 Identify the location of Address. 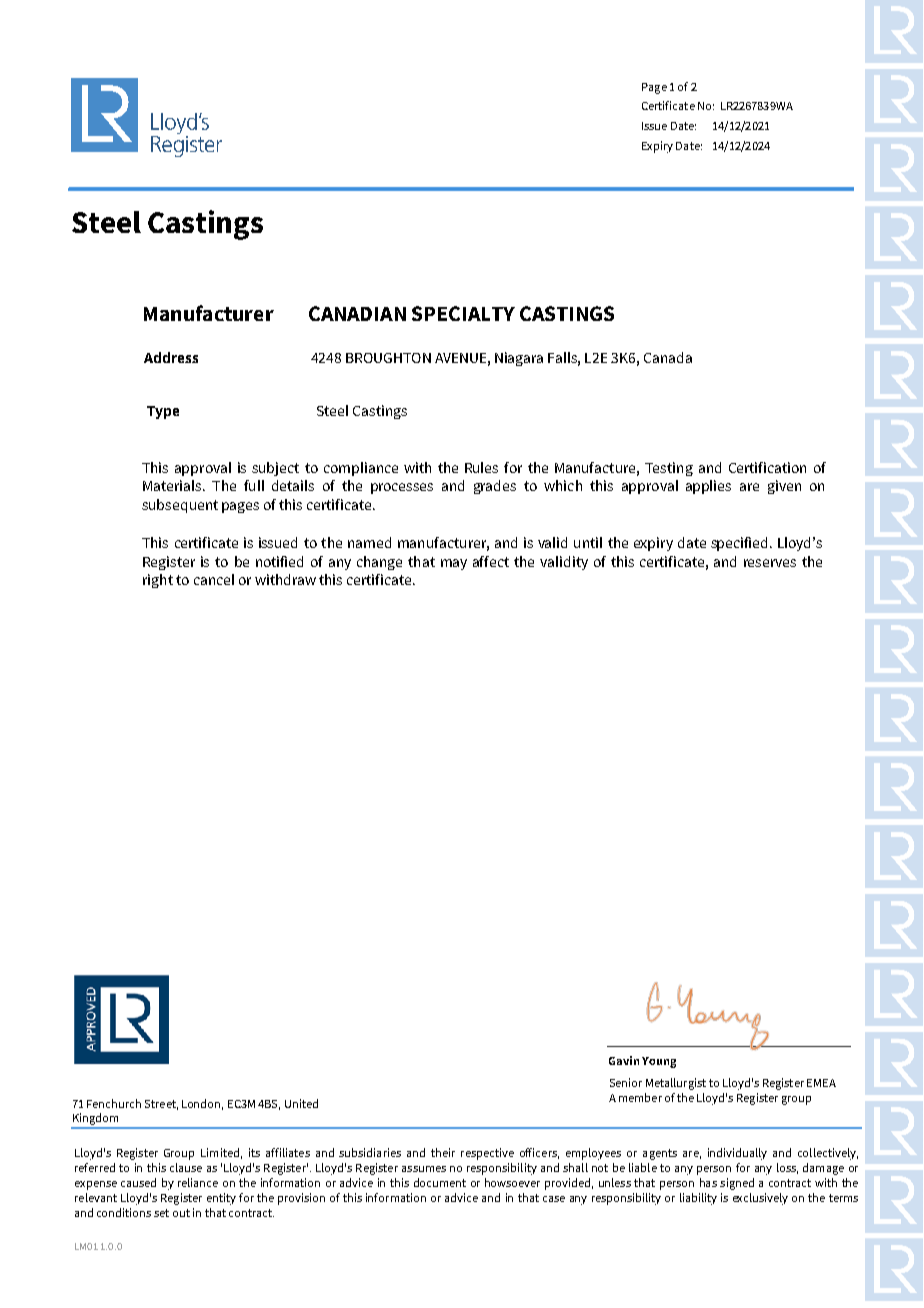
(171, 357).
